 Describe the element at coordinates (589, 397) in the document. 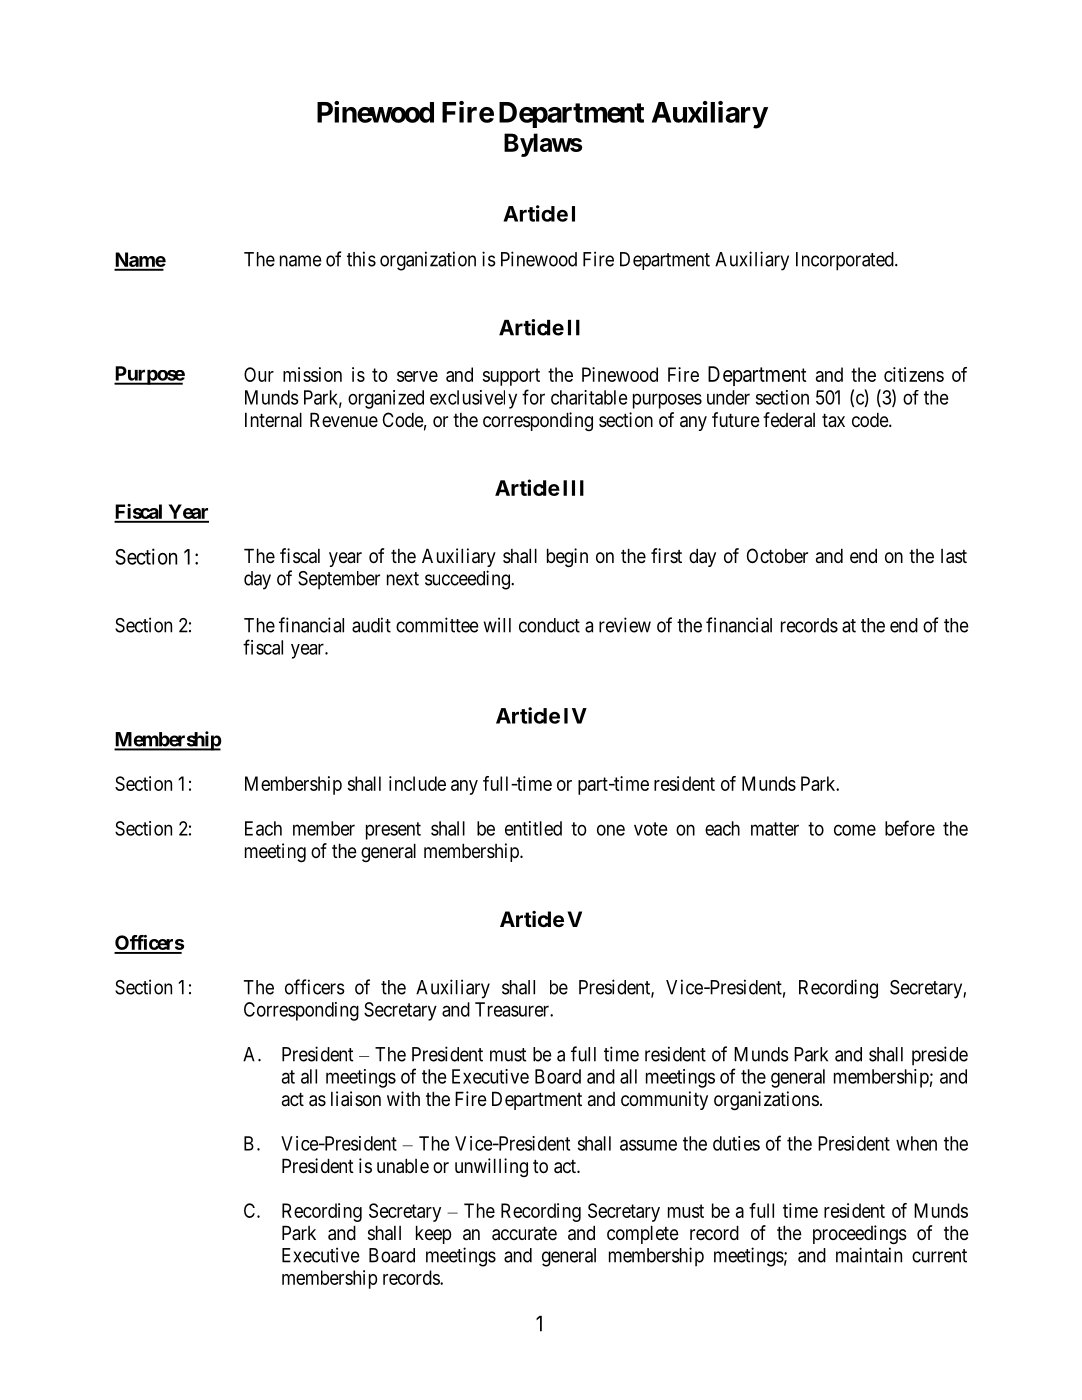

I see `charitable` at that location.
